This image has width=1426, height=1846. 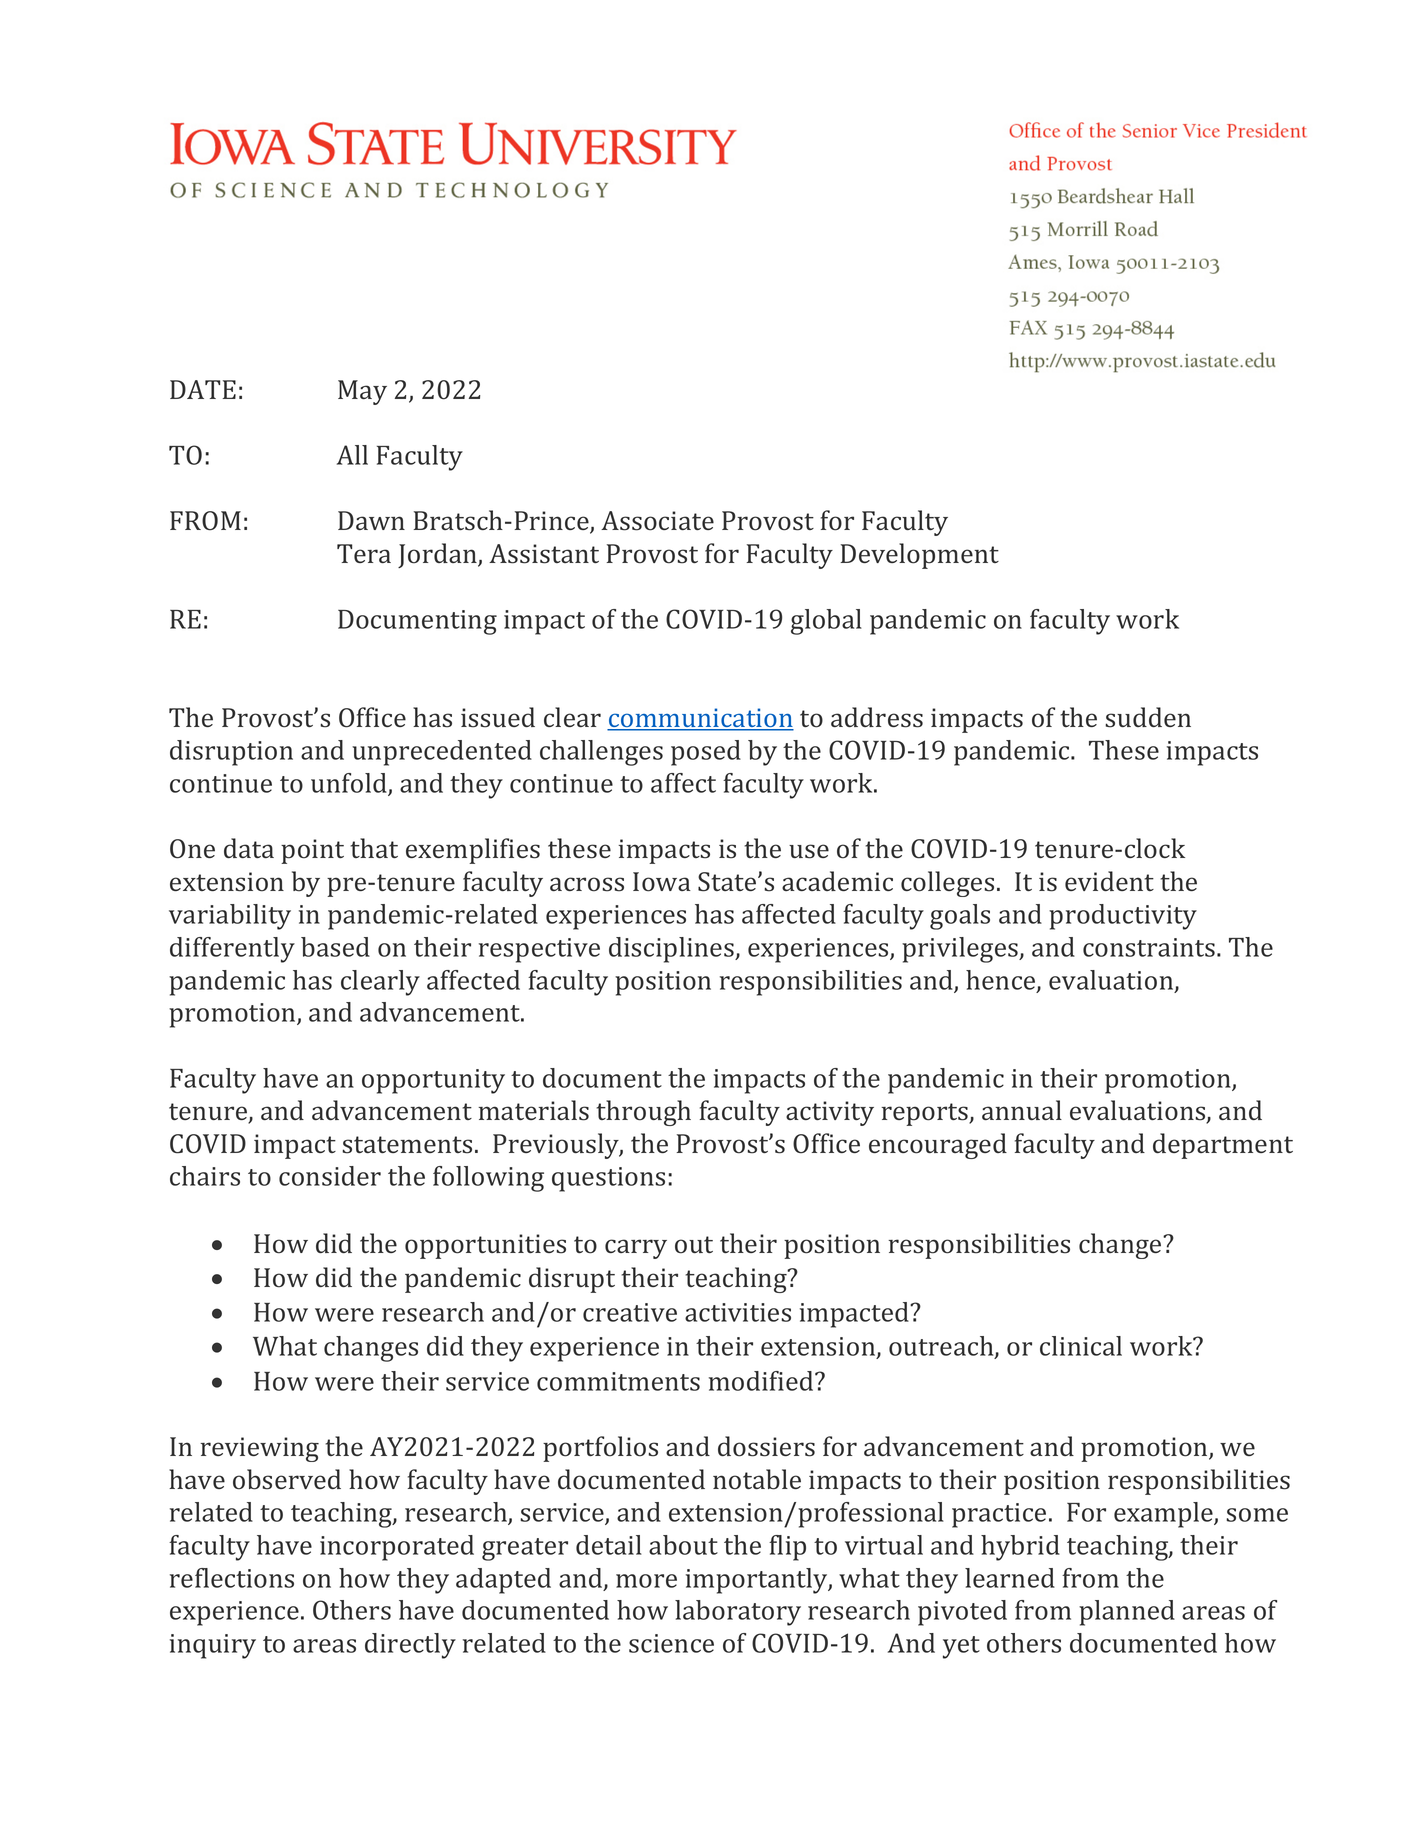 I want to click on planned, so click(x=1127, y=1613).
